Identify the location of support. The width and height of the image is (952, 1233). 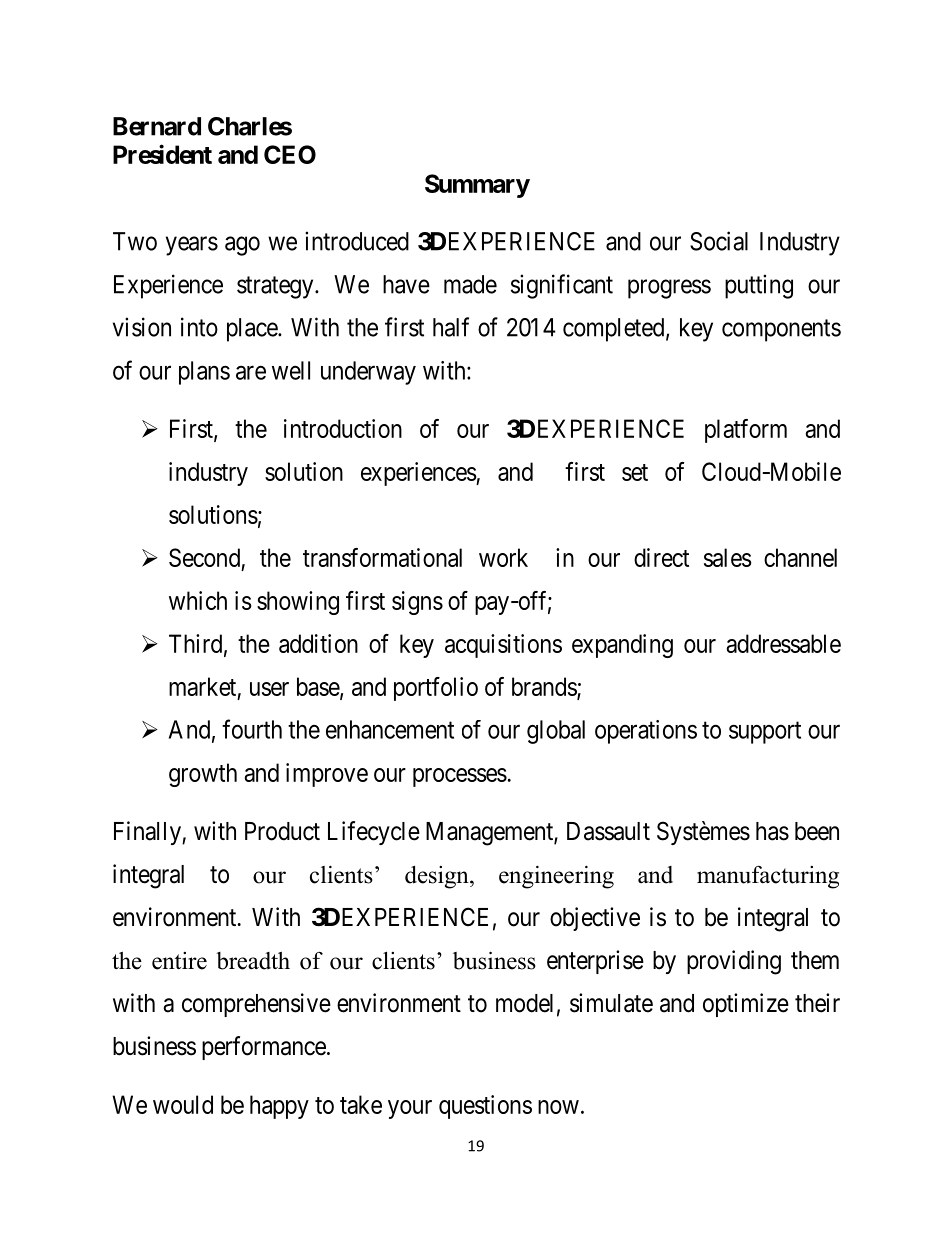
(765, 733).
